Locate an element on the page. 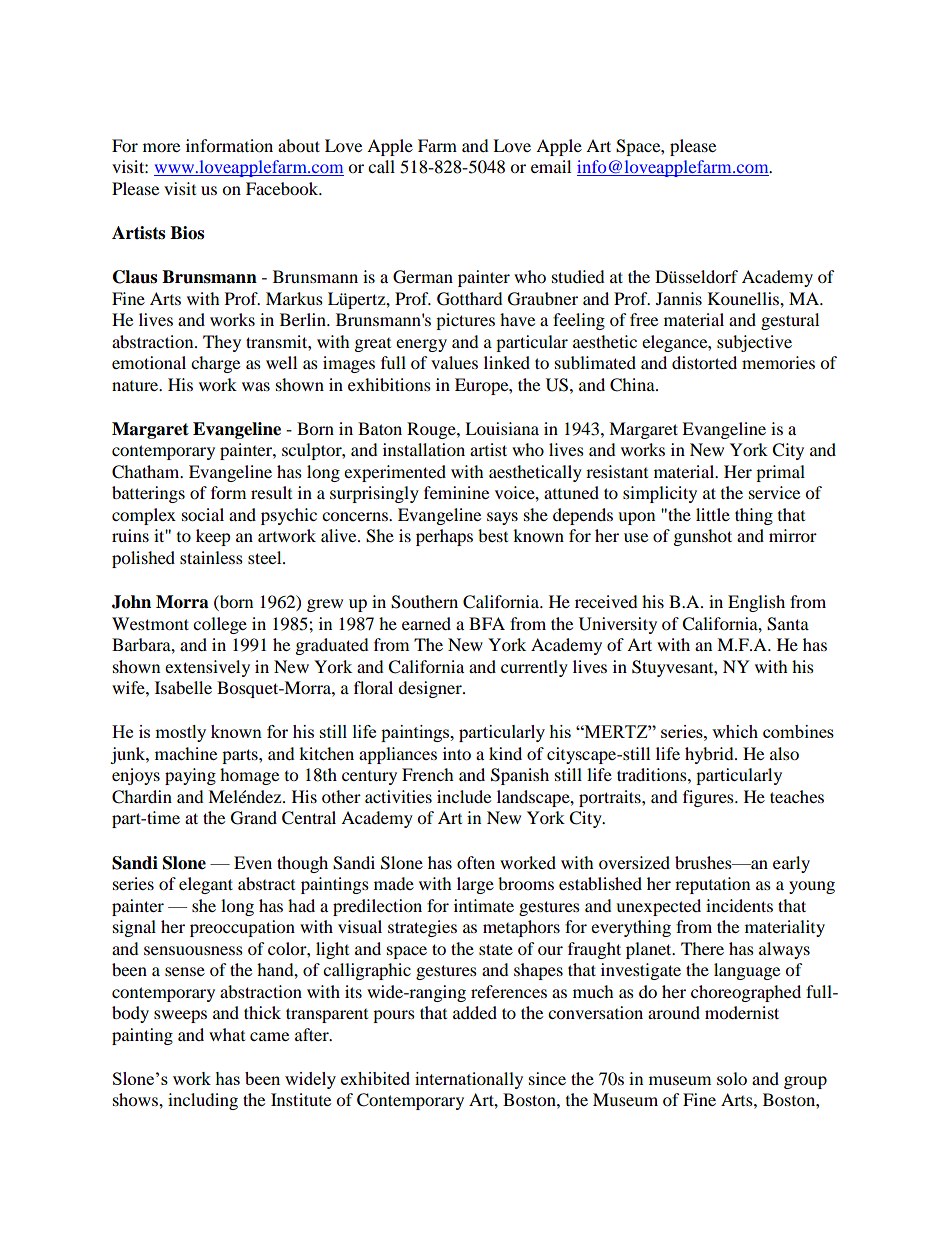 The width and height of the document is (952, 1233). college is located at coordinates (220, 625).
